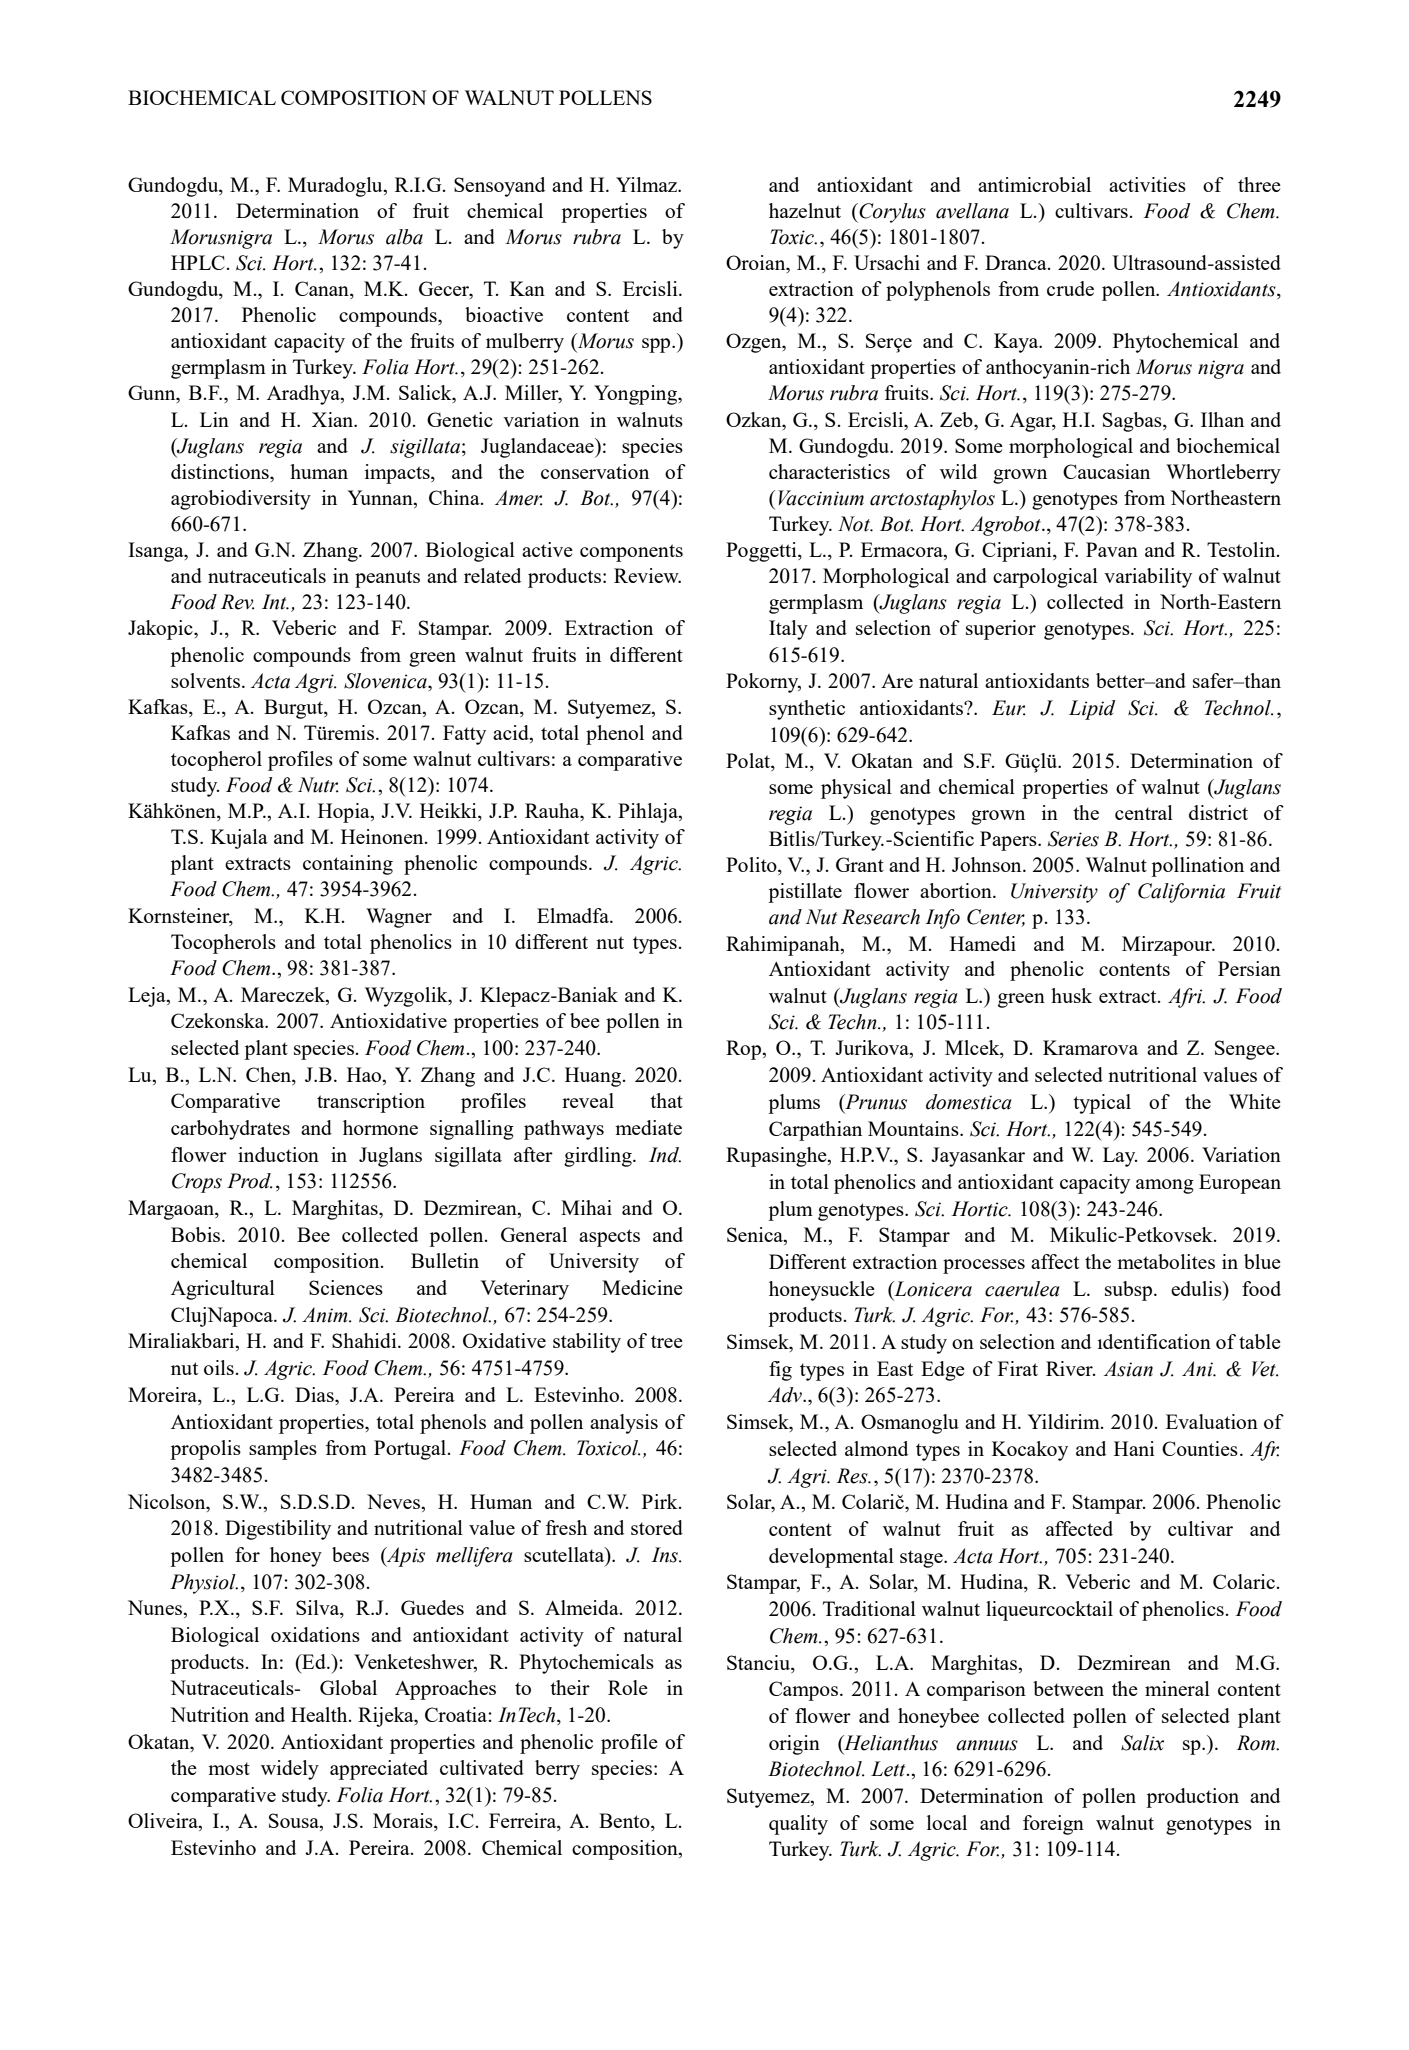 This page has width=1409, height=2050. I want to click on HPLC, so click(198, 262).
